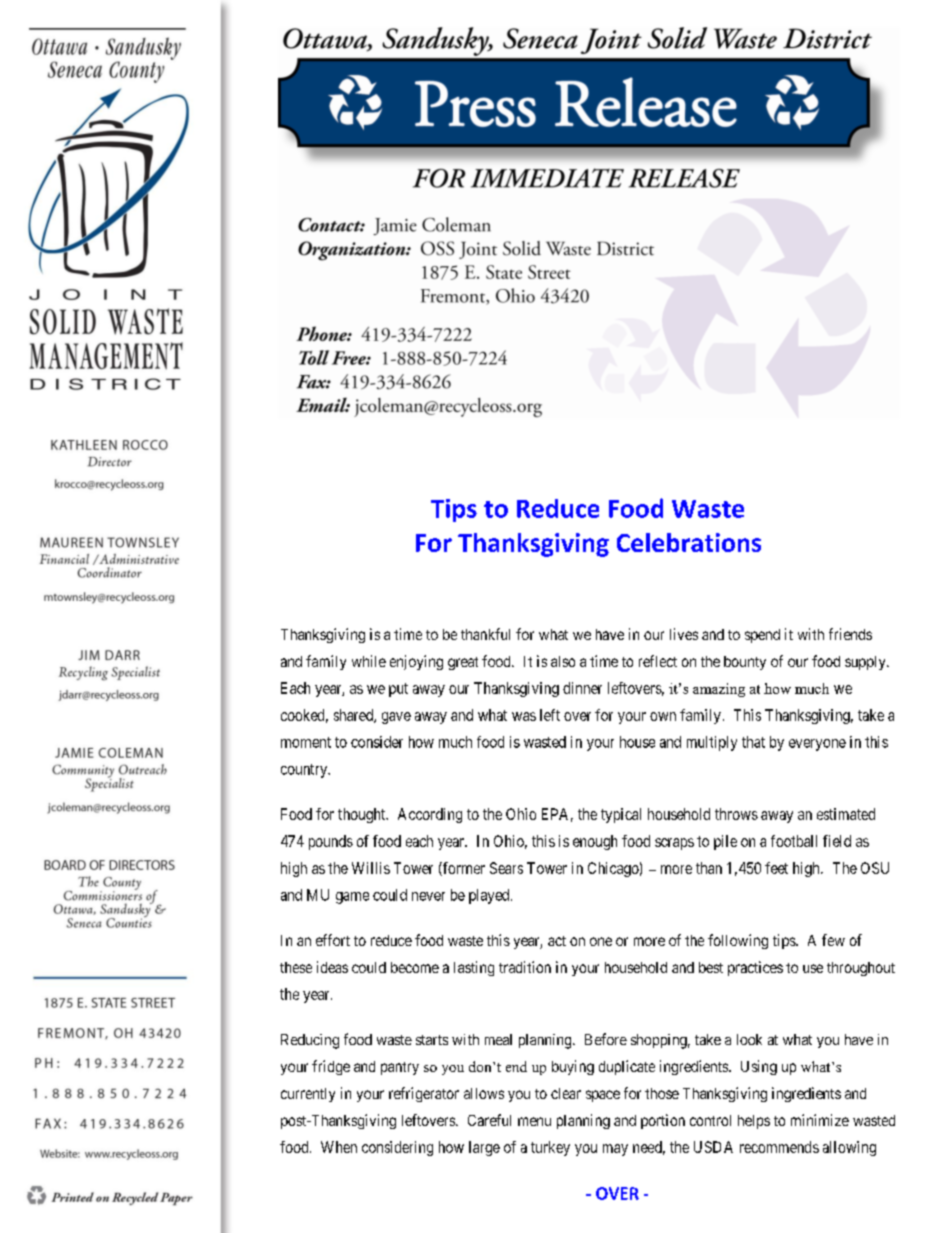  Describe the element at coordinates (689, 542) in the image. I see `Celebrations` at that location.
